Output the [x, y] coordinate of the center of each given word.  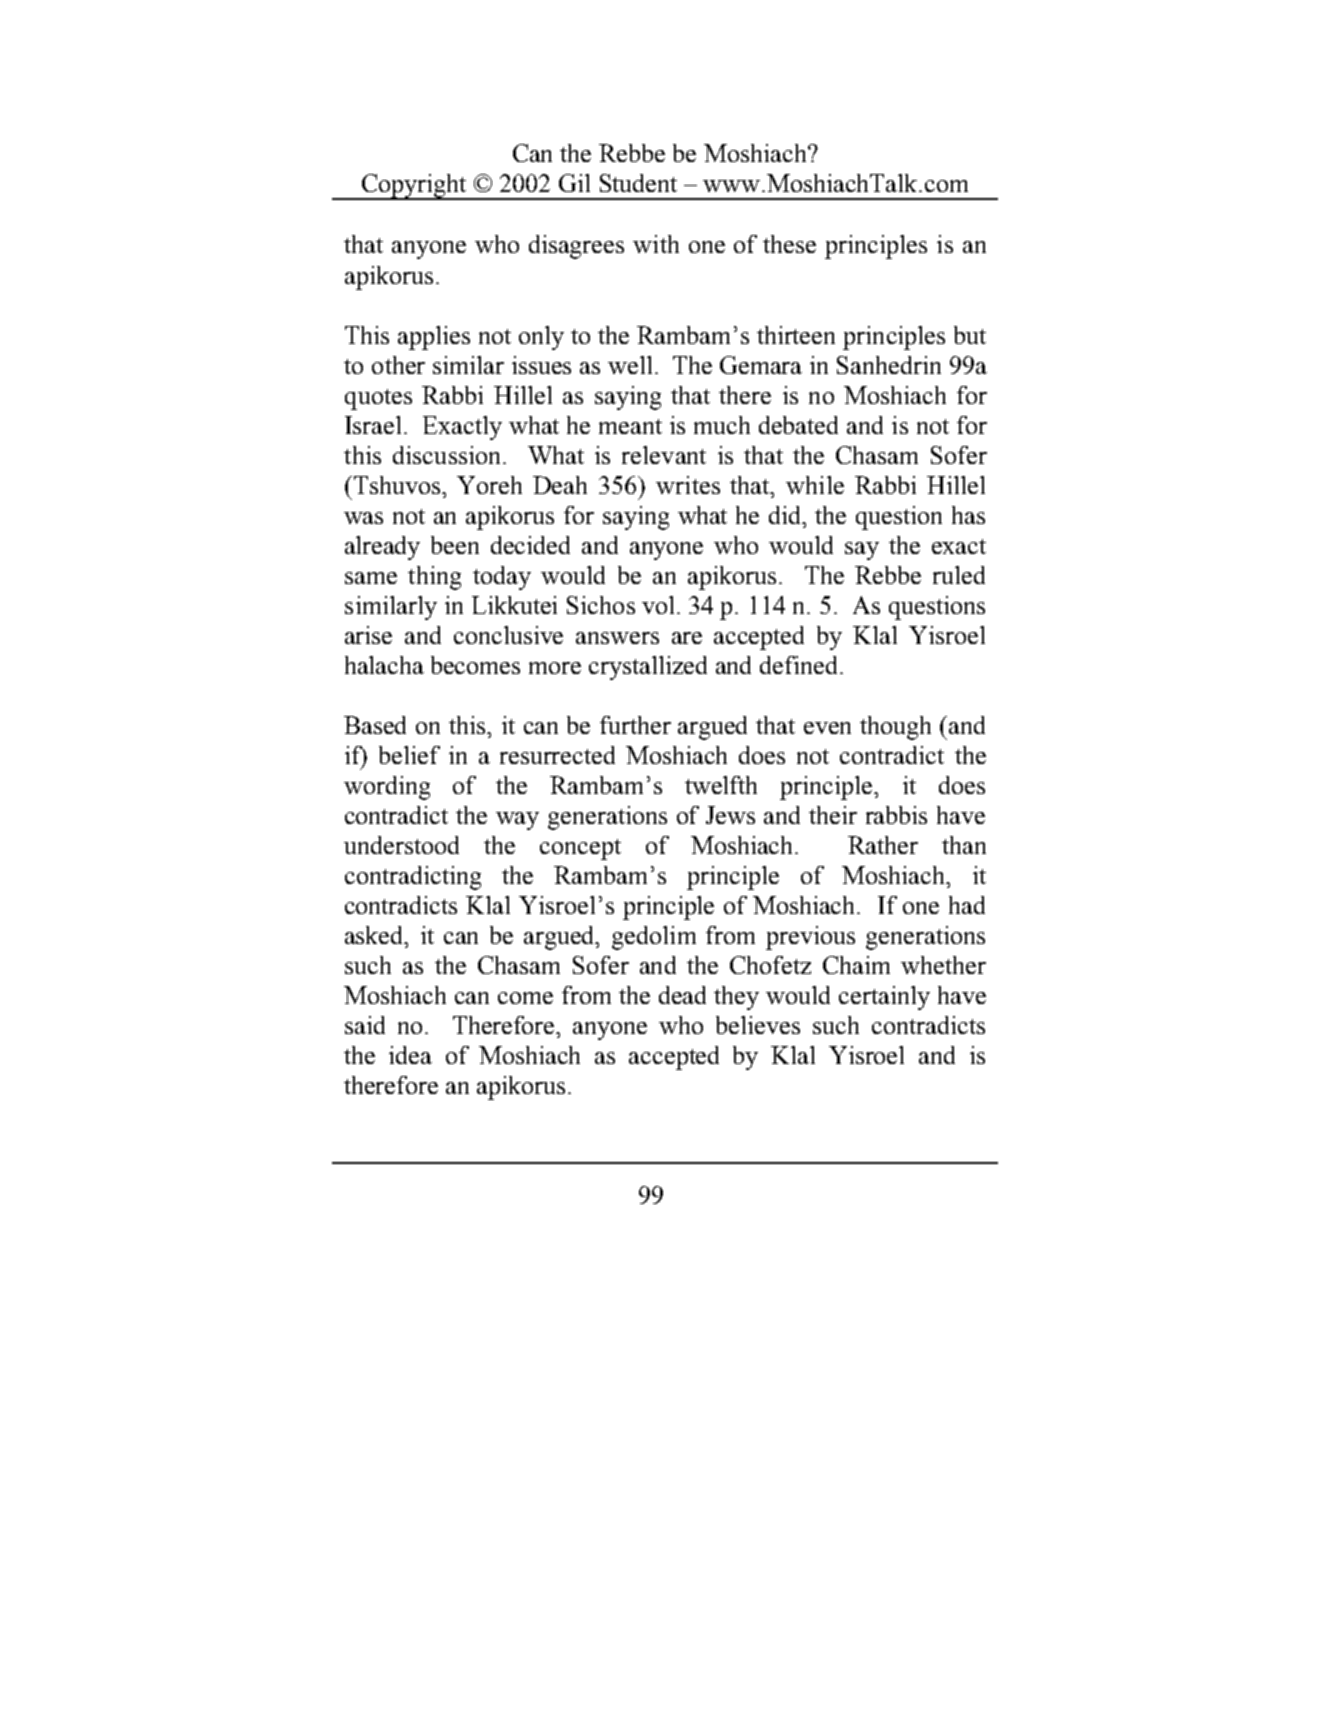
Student [638, 183]
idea [410, 1055]
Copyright [415, 187]
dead [682, 995]
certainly [884, 998]
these [789, 244]
